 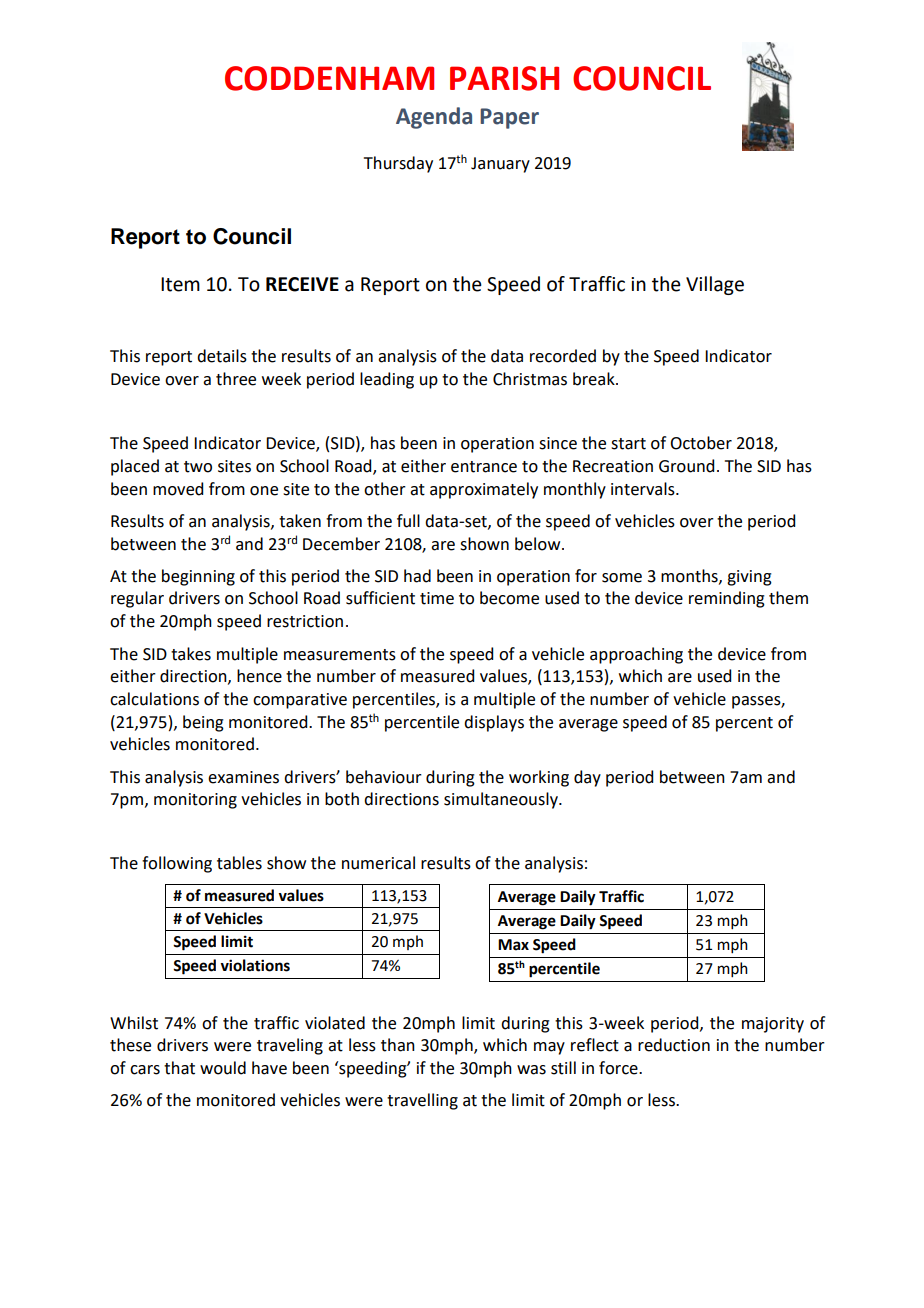 What do you see at coordinates (434, 118) in the image?
I see `Agenda` at bounding box center [434, 118].
